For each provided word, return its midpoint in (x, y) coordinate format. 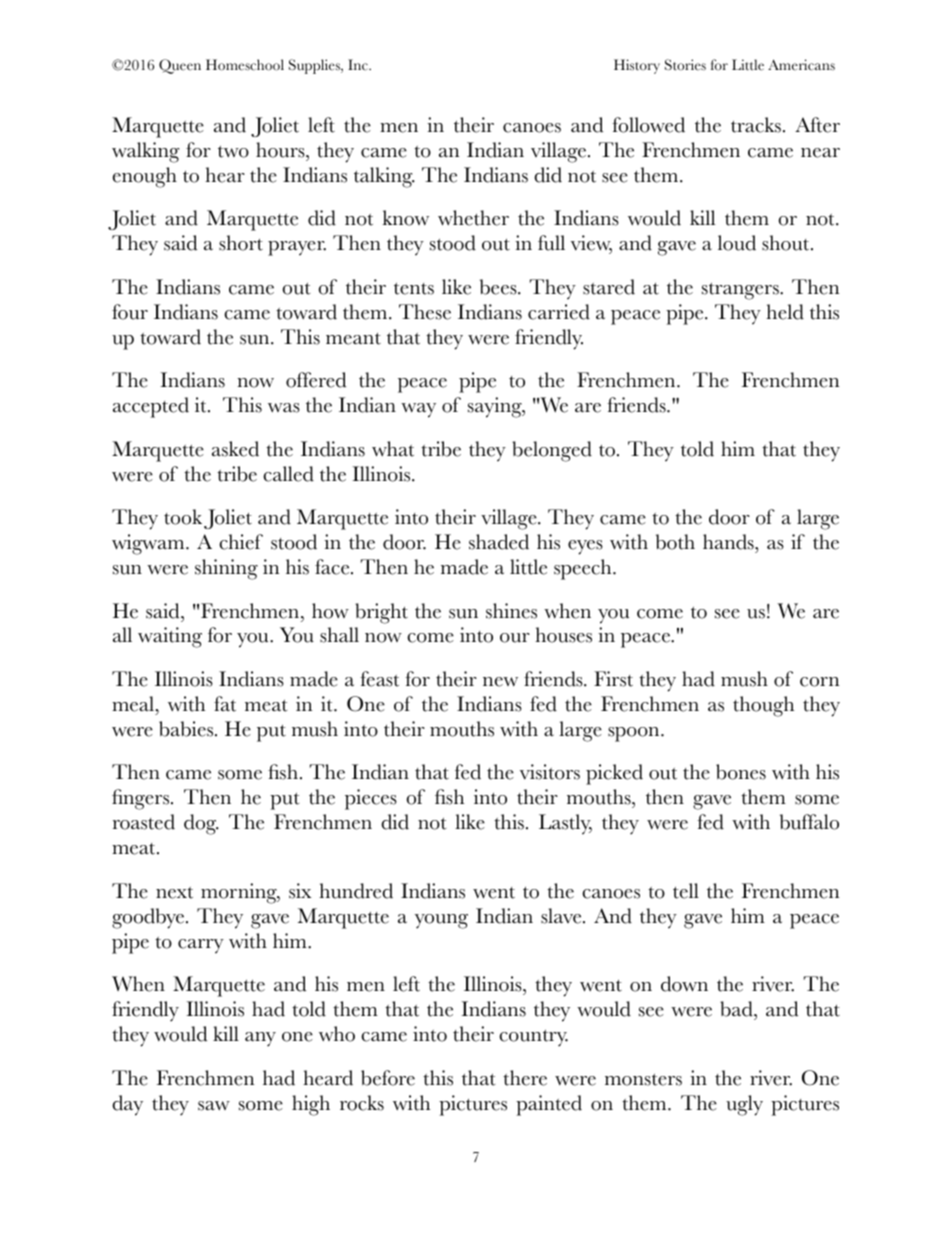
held (785, 312)
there (525, 1078)
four (130, 312)
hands (729, 542)
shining (226, 569)
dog (201, 824)
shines (511, 611)
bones (741, 772)
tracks (756, 125)
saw (214, 1106)
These (425, 312)
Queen (180, 66)
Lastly (565, 824)
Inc (359, 65)
